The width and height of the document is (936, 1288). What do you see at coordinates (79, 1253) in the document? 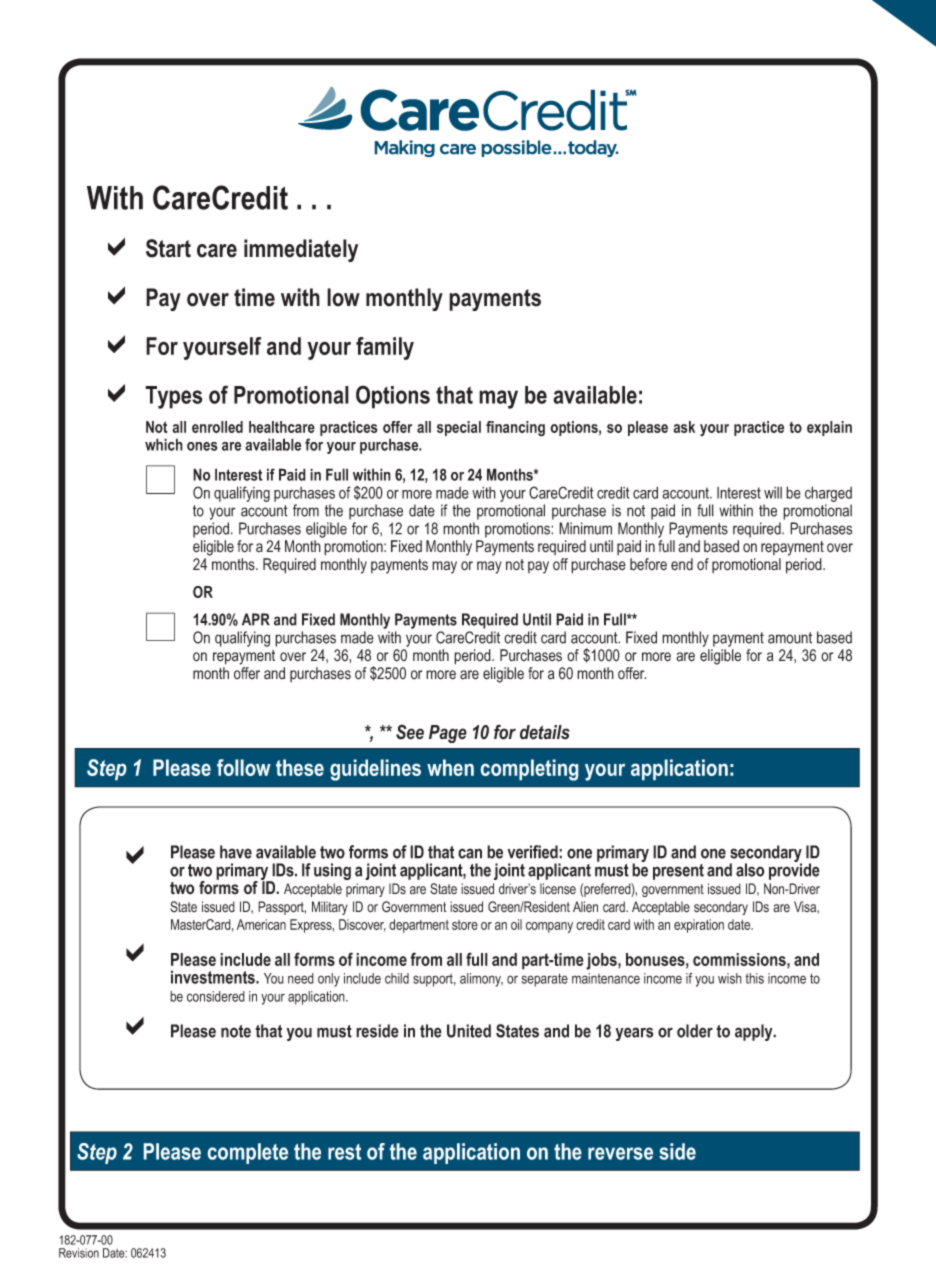
I see `Revision` at bounding box center [79, 1253].
